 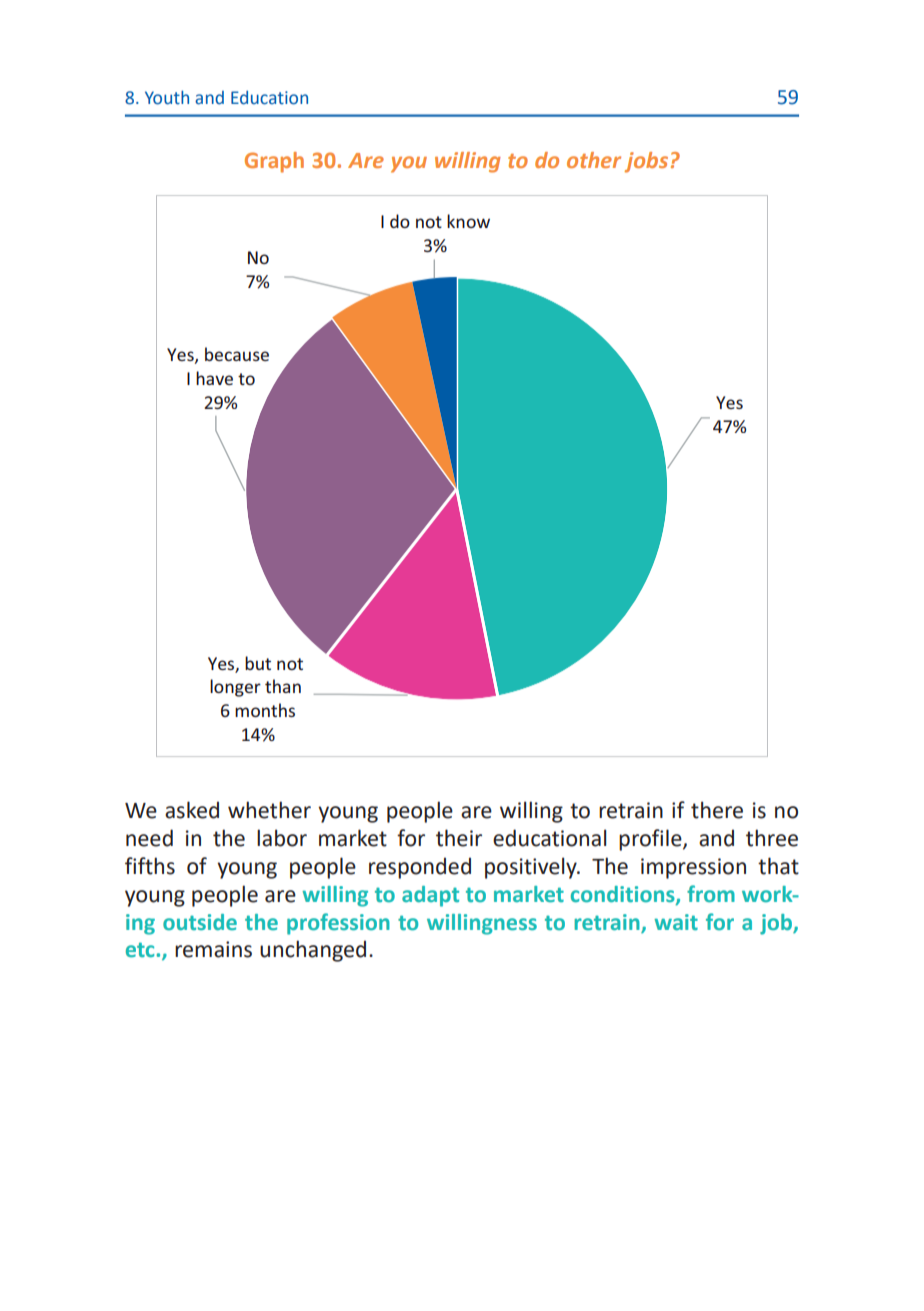 What do you see at coordinates (167, 97) in the document?
I see `Youth` at bounding box center [167, 97].
